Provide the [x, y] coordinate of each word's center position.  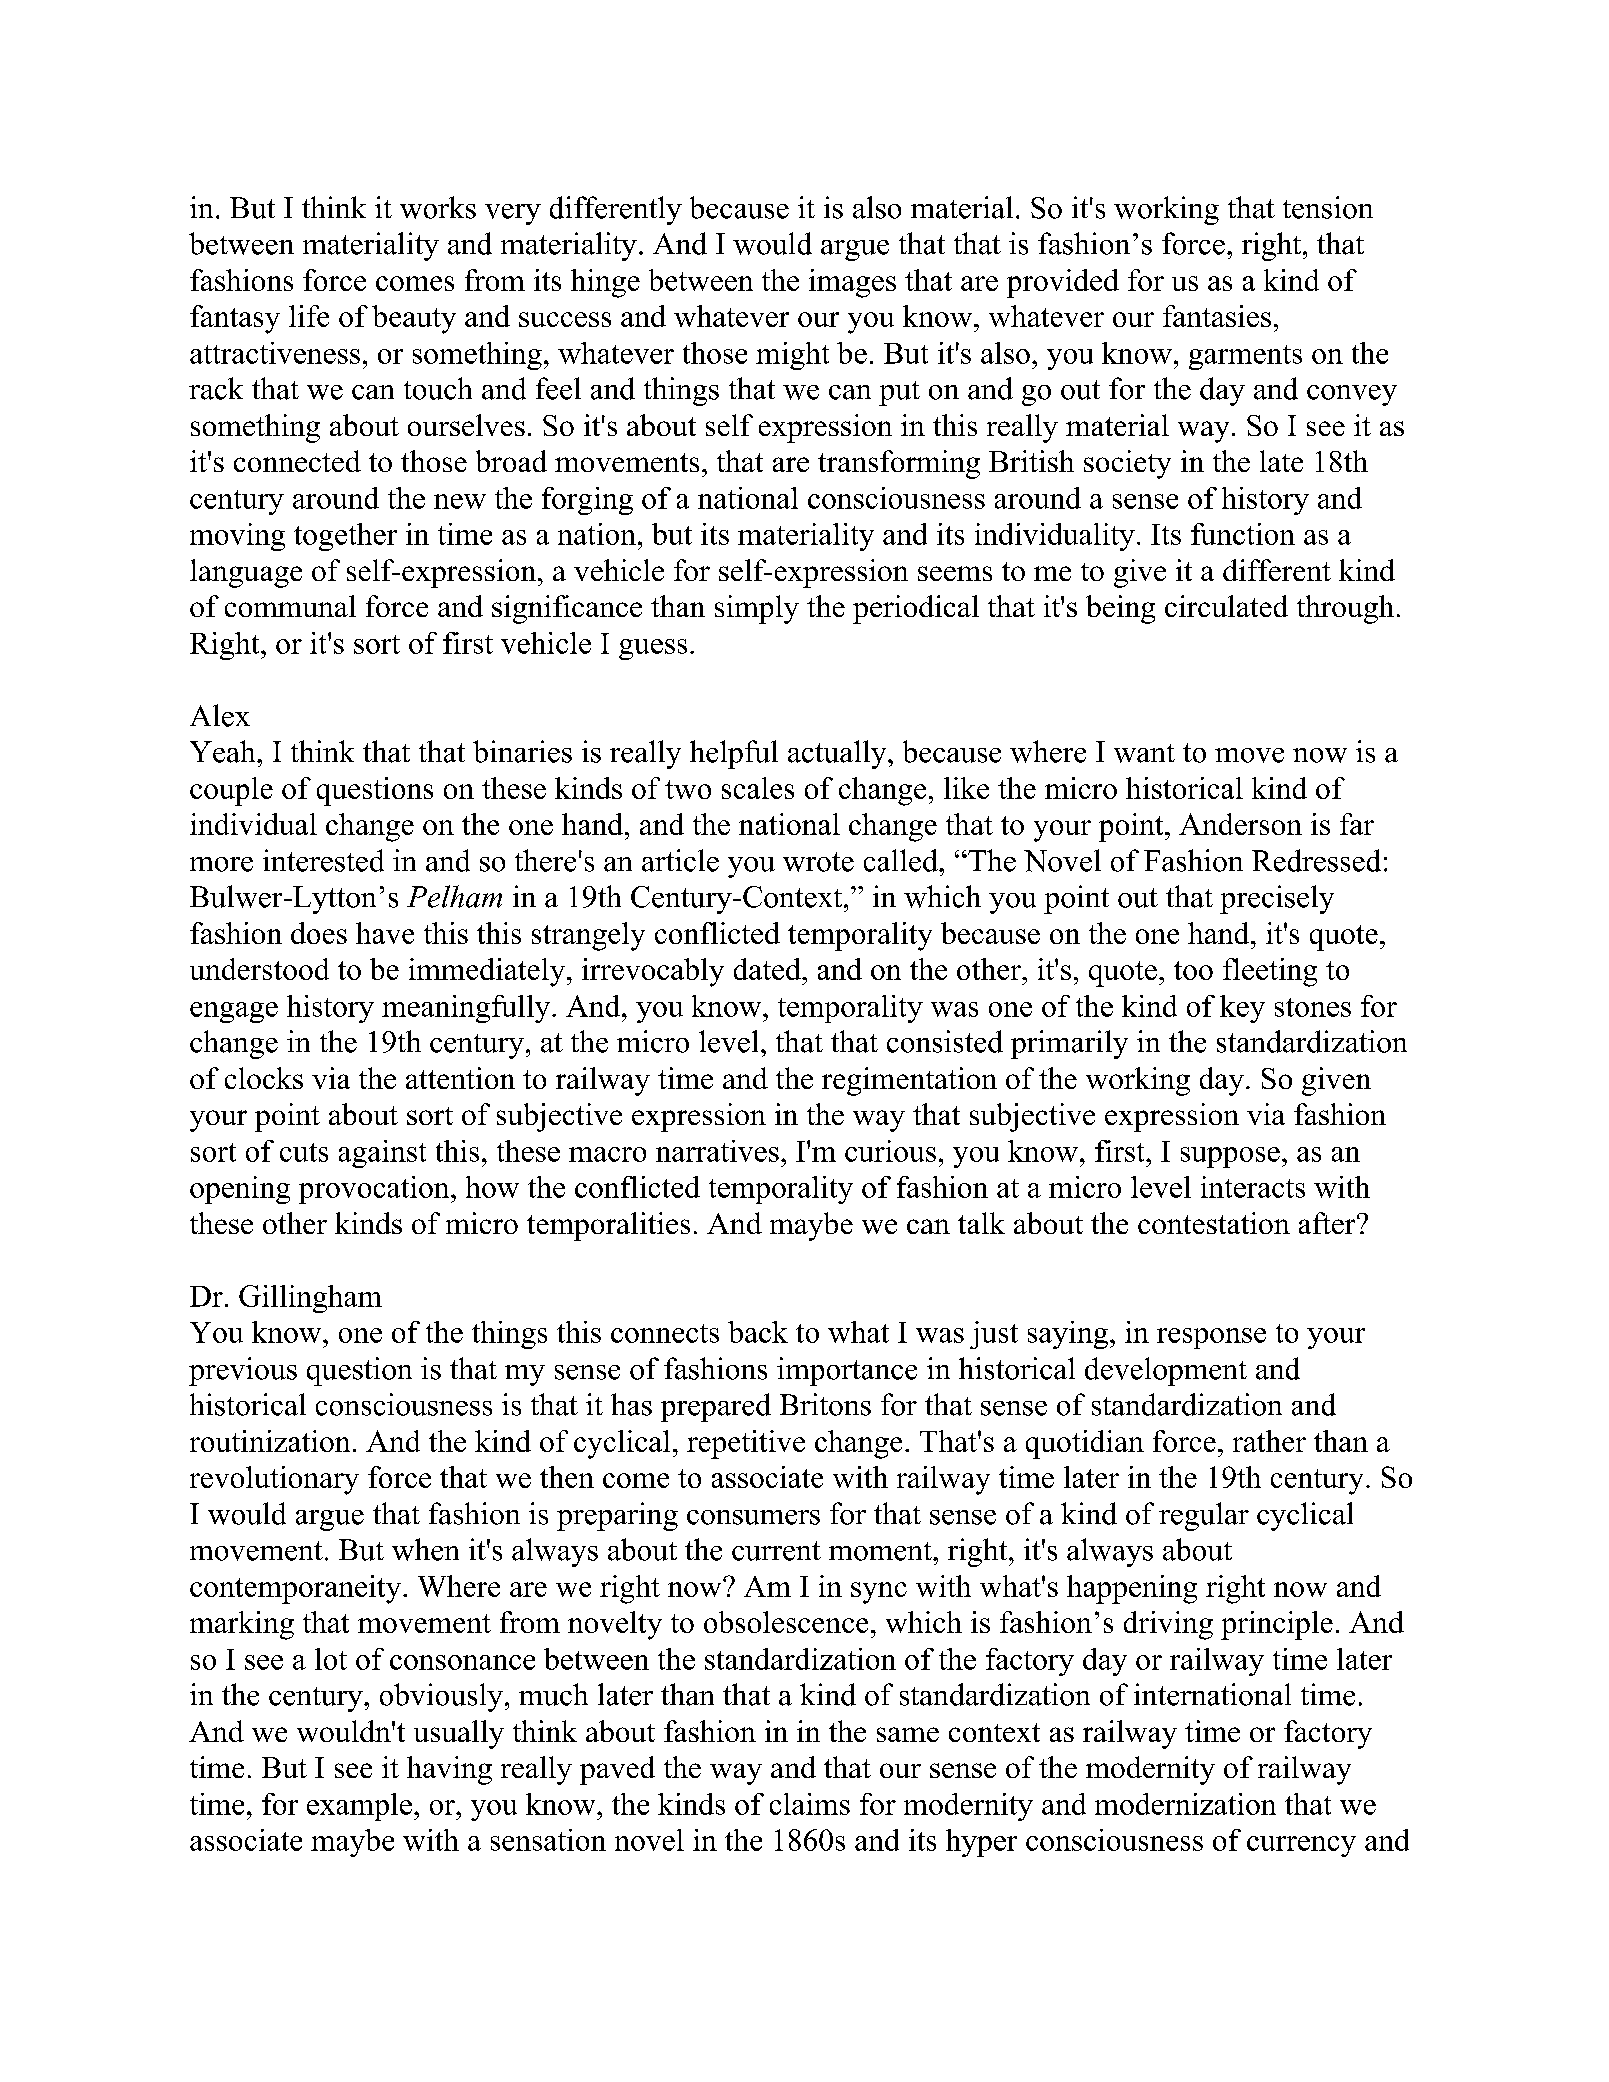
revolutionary [274, 1480]
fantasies [1217, 316]
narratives [717, 1151]
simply [757, 609]
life [309, 316]
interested [323, 860]
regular [1204, 1516]
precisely [1277, 899]
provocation [375, 1190]
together [345, 537]
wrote [818, 862]
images [852, 283]
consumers [753, 1517]
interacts [1253, 1187]
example [359, 1807]
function [1243, 534]
